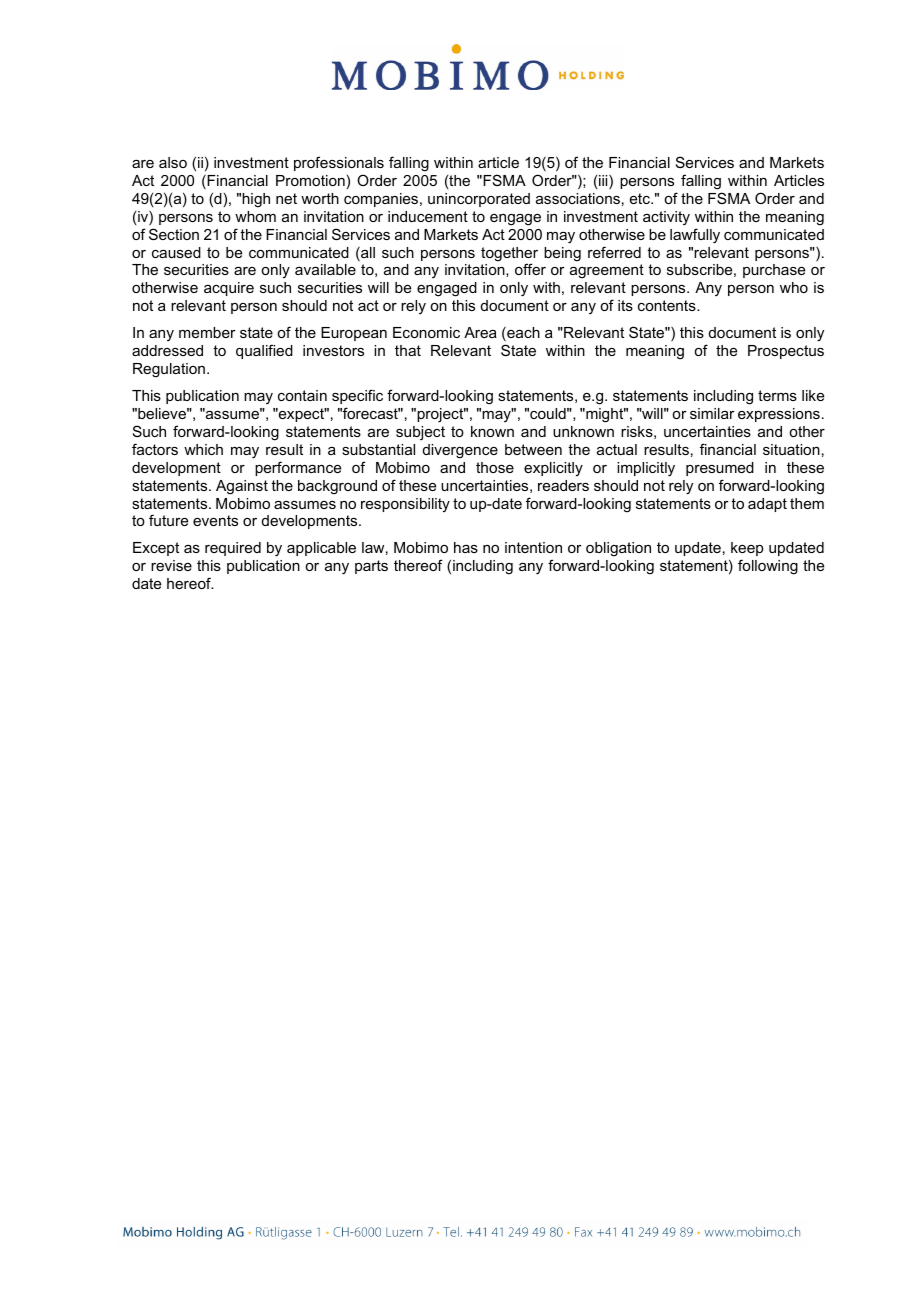  Describe the element at coordinates (420, 433) in the document. I see `subject` at that location.
